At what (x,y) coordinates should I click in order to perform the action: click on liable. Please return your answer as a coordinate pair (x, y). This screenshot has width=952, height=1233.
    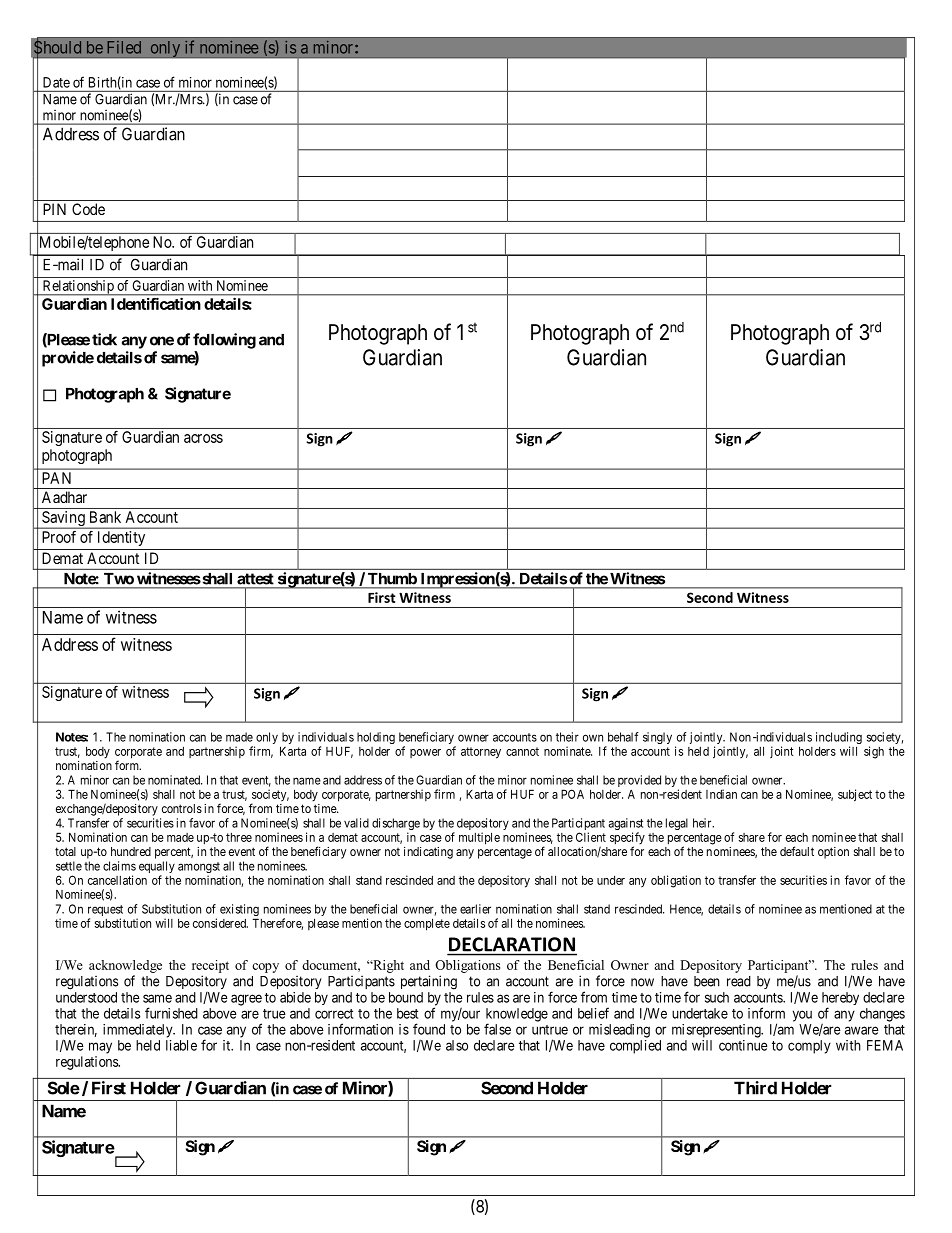
    Looking at the image, I should click on (181, 1045).
